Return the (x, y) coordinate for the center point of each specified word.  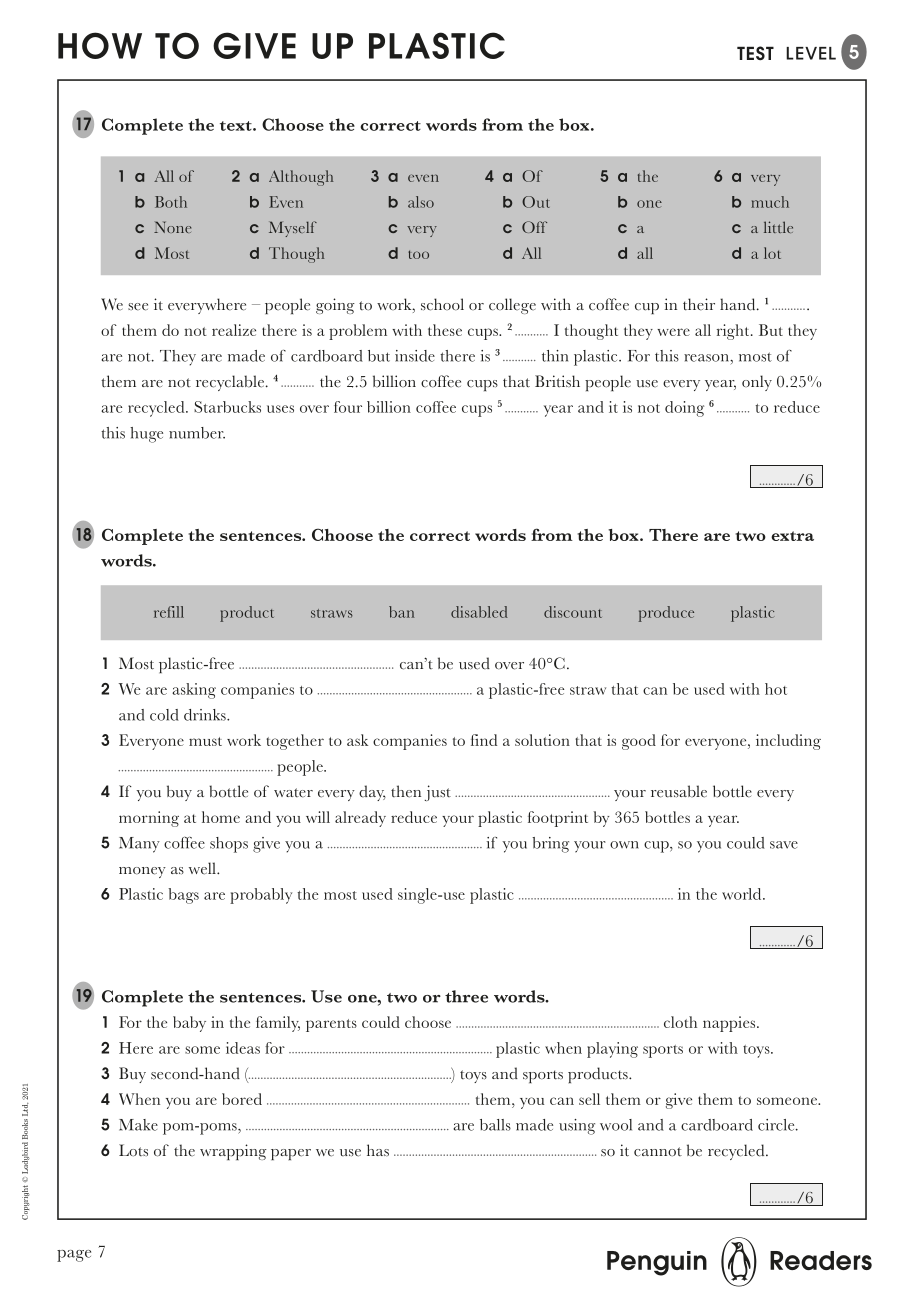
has (378, 1150)
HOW (100, 45)
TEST (755, 53)
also (421, 202)
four (348, 407)
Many (139, 845)
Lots (133, 1150)
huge (146, 435)
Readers (821, 1260)
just (438, 793)
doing (684, 409)
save (784, 845)
